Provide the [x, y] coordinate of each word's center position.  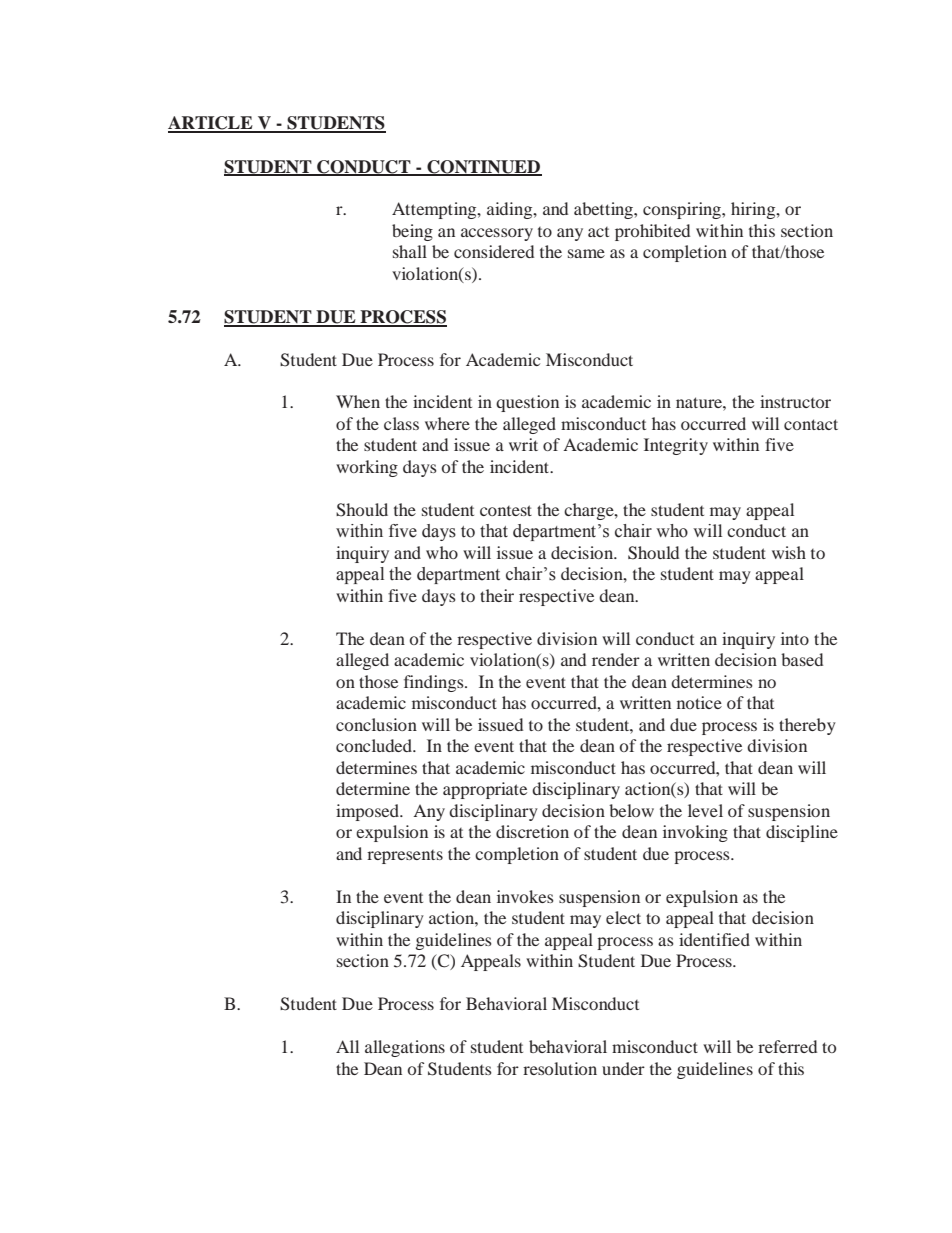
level [705, 810]
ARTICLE [211, 124]
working [367, 468]
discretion [532, 831]
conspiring [683, 210]
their [497, 595]
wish [789, 552]
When [358, 401]
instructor [795, 401]
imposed [368, 812]
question [527, 403]
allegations [405, 1048]
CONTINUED [483, 167]
